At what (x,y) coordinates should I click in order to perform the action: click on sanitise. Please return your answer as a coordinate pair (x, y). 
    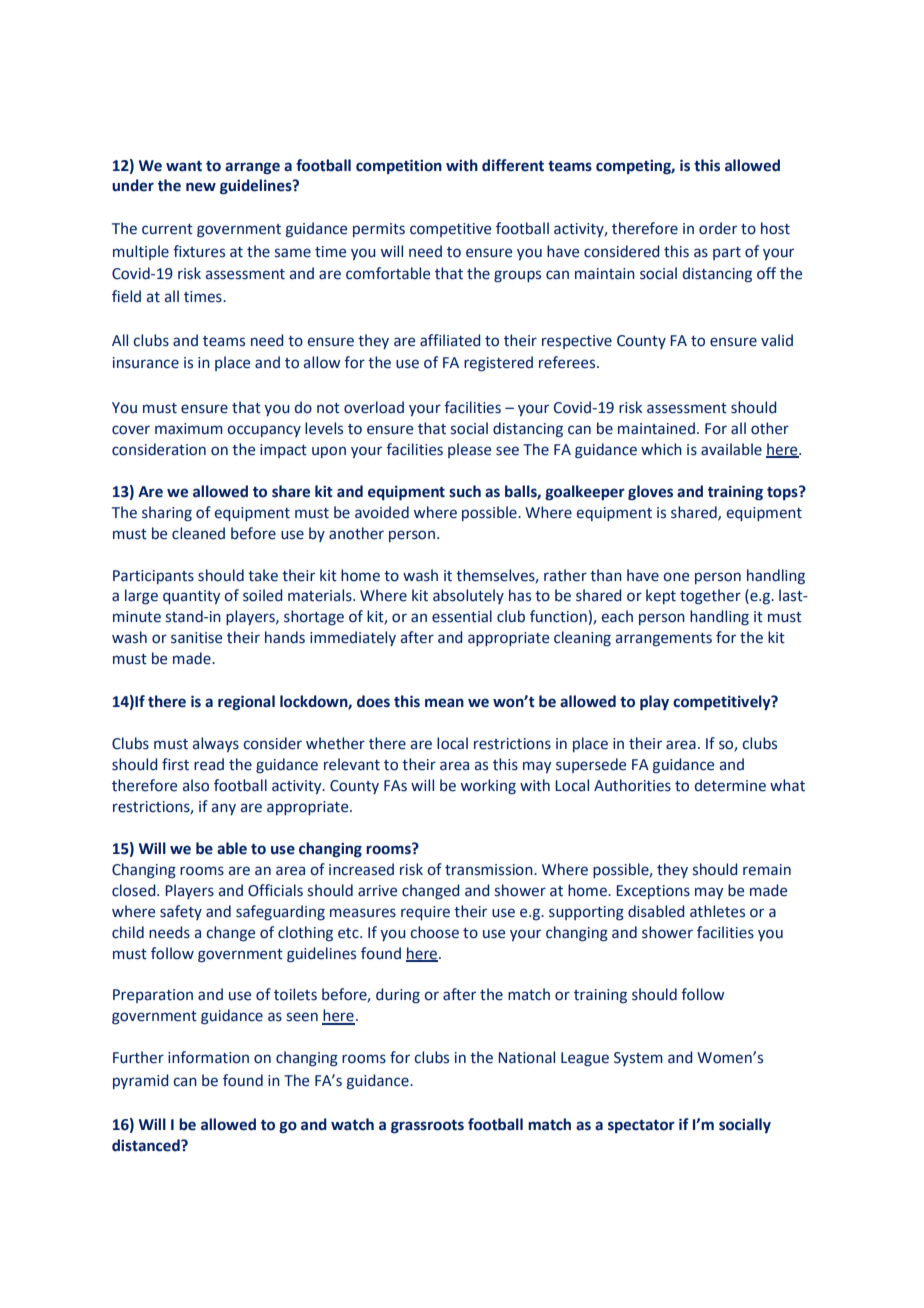
    Looking at the image, I should click on (196, 638).
